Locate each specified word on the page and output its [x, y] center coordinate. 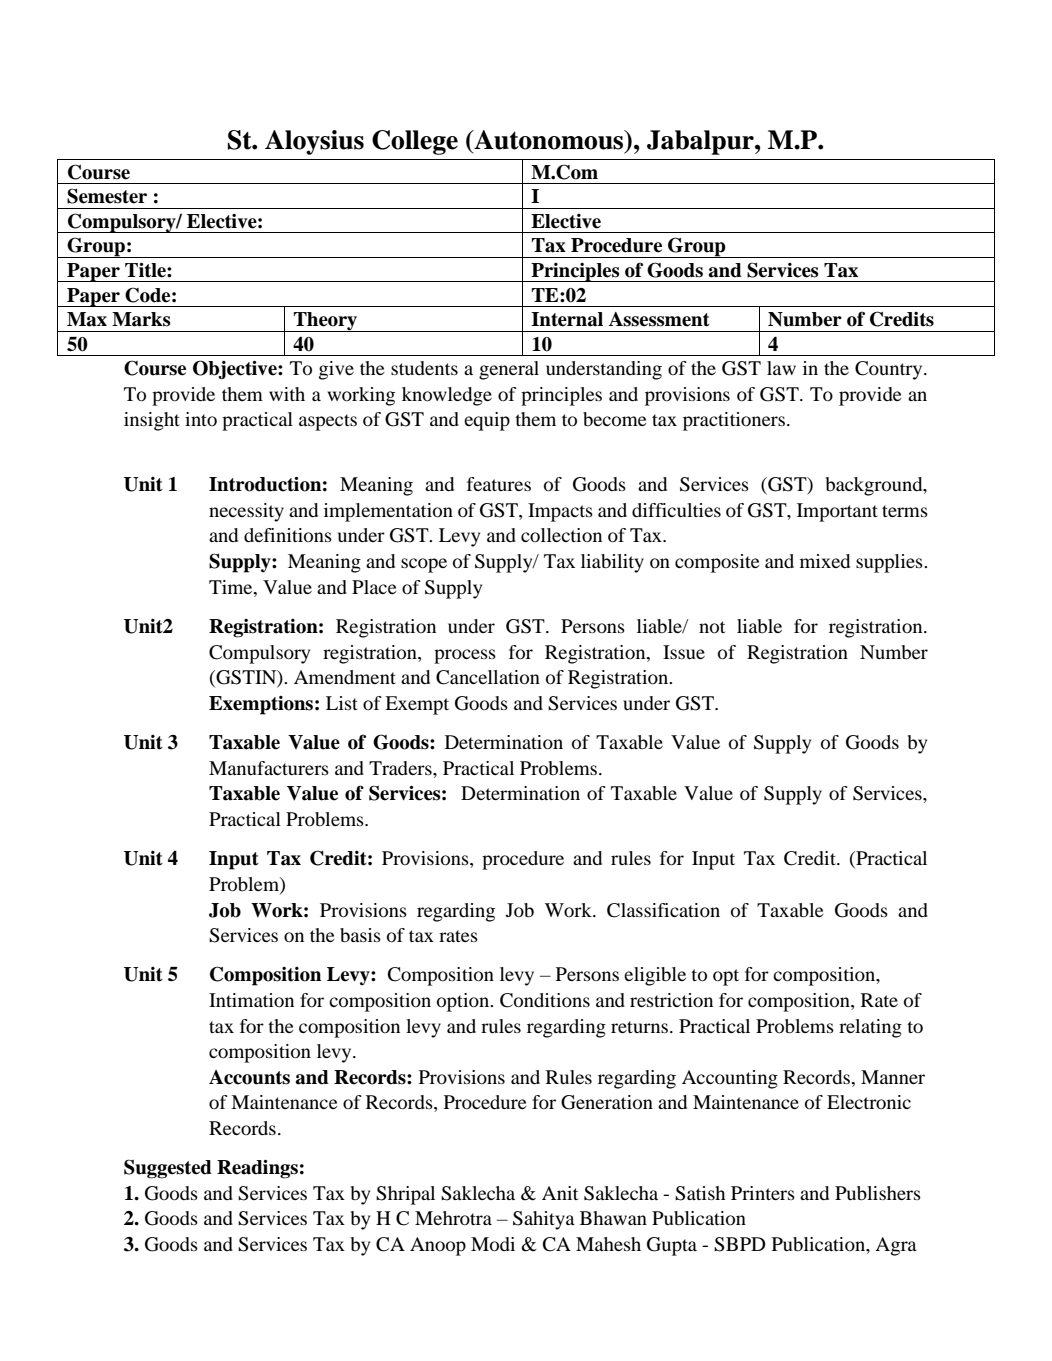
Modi [493, 1244]
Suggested [168, 1169]
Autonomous [549, 140]
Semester [107, 196]
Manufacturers [269, 768]
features [499, 484]
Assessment [659, 319]
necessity [246, 512]
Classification [663, 910]
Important [837, 512]
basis [360, 935]
